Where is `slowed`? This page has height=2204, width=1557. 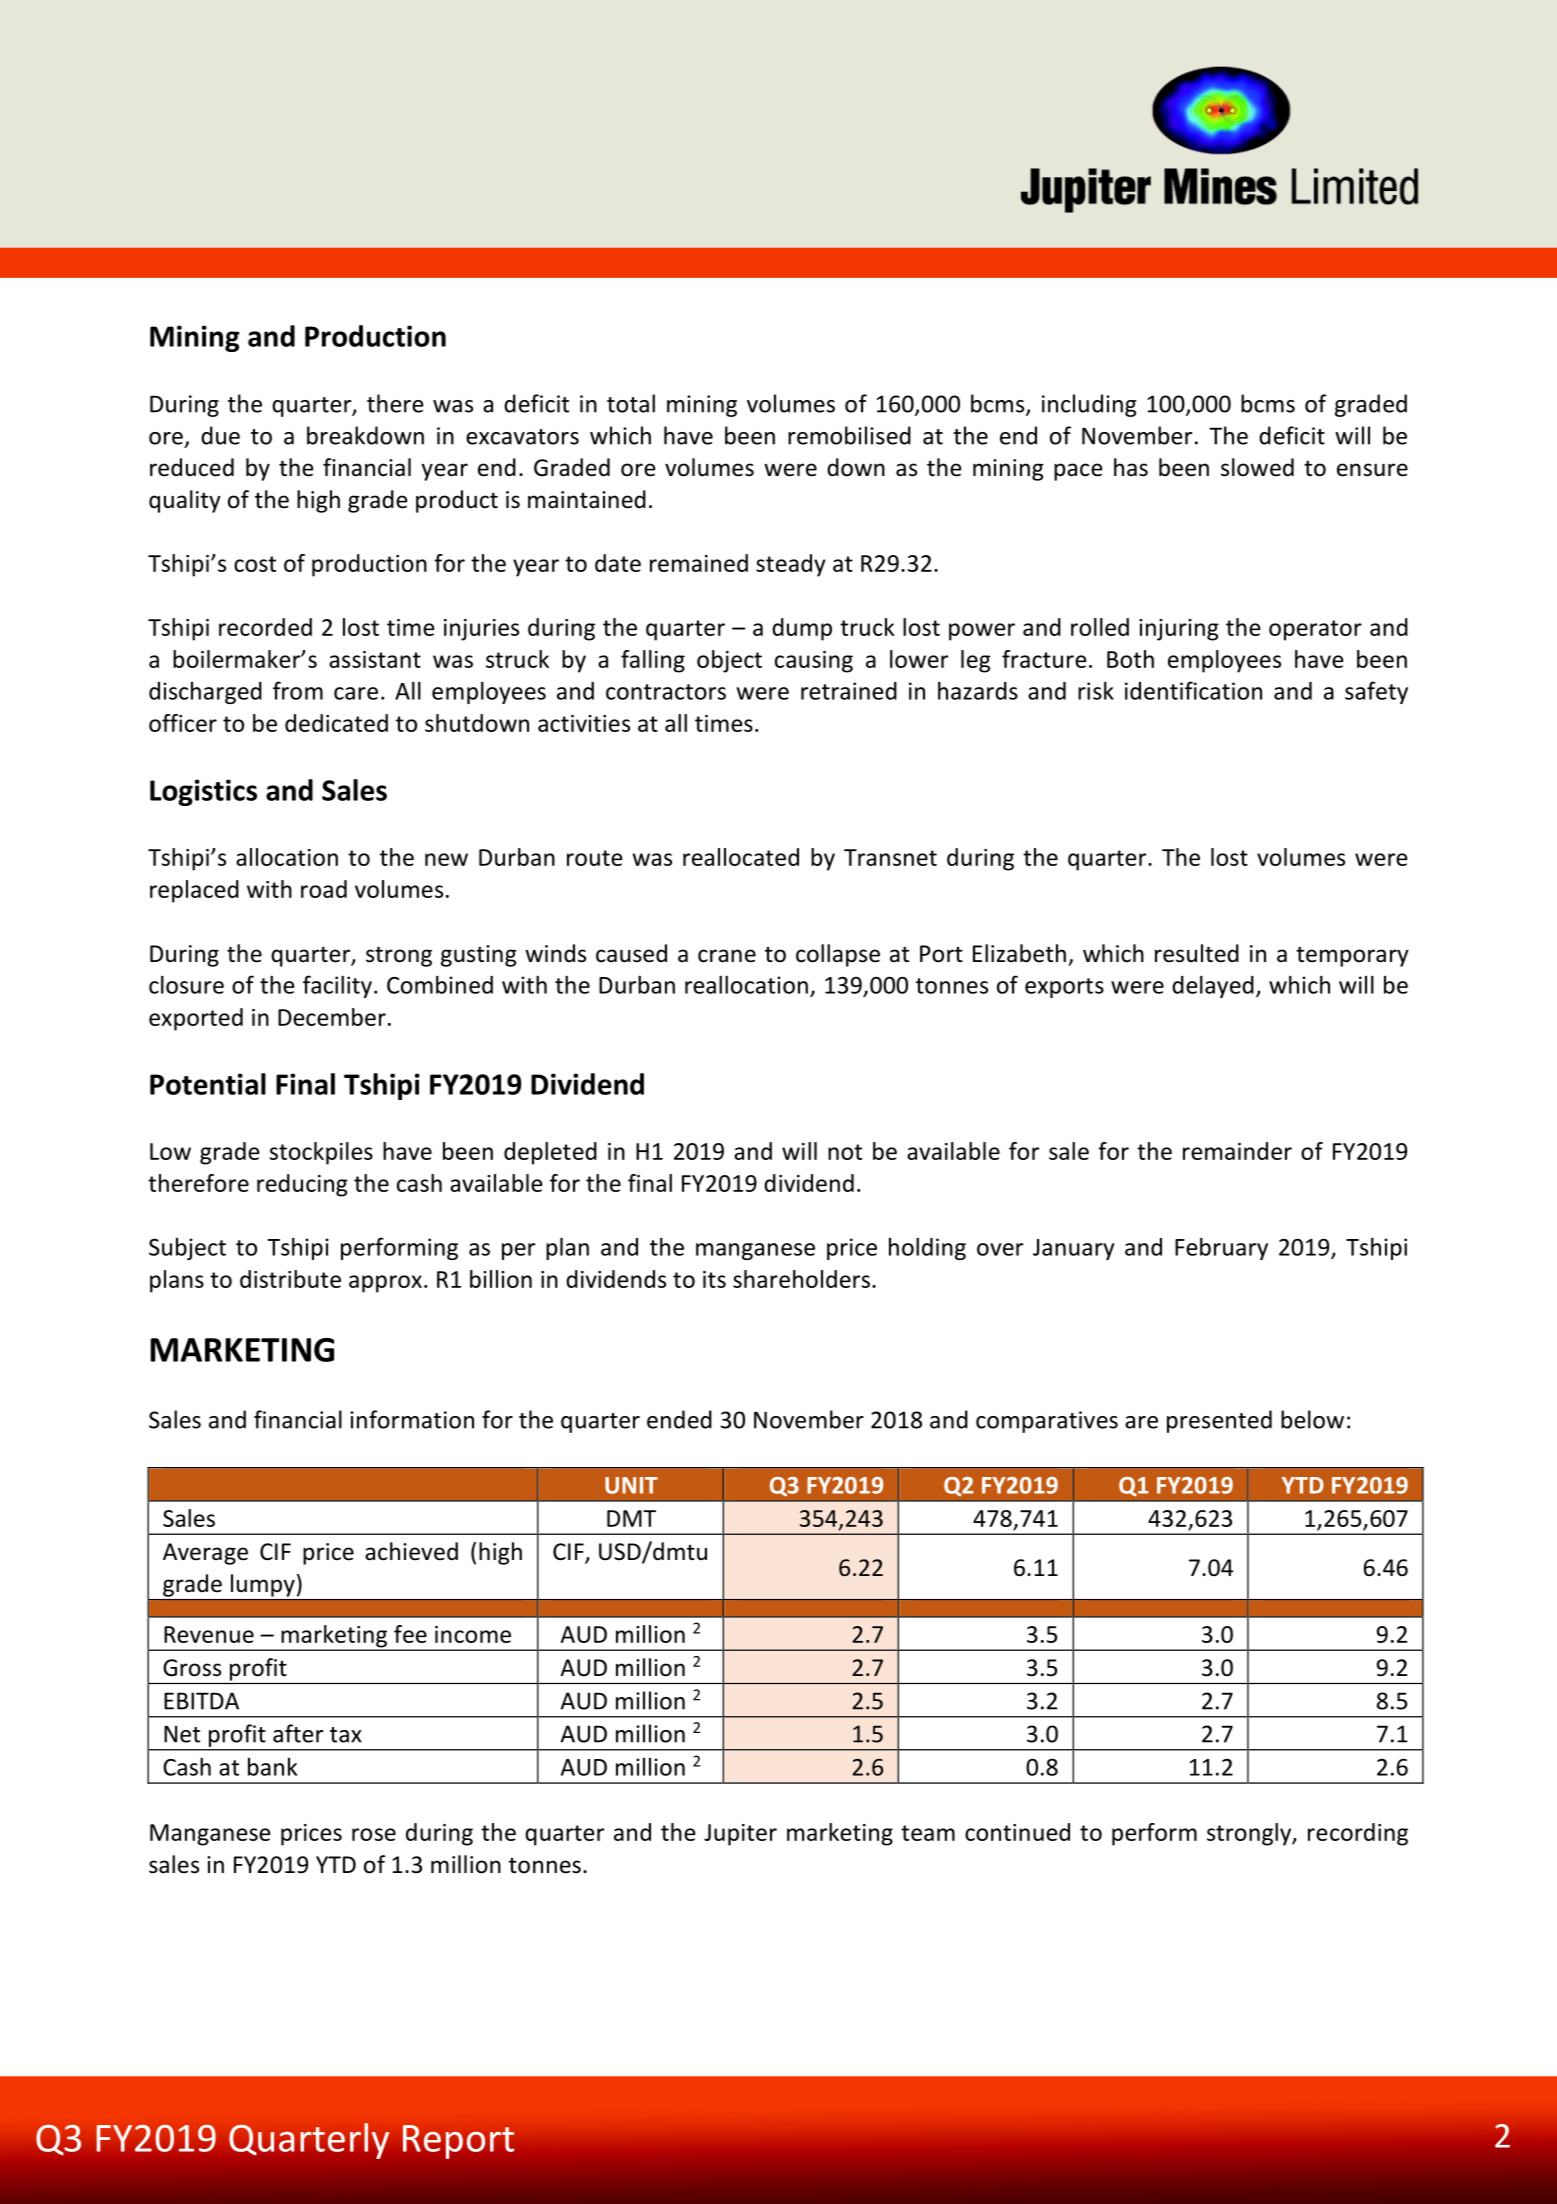
slowed is located at coordinates (1257, 467).
